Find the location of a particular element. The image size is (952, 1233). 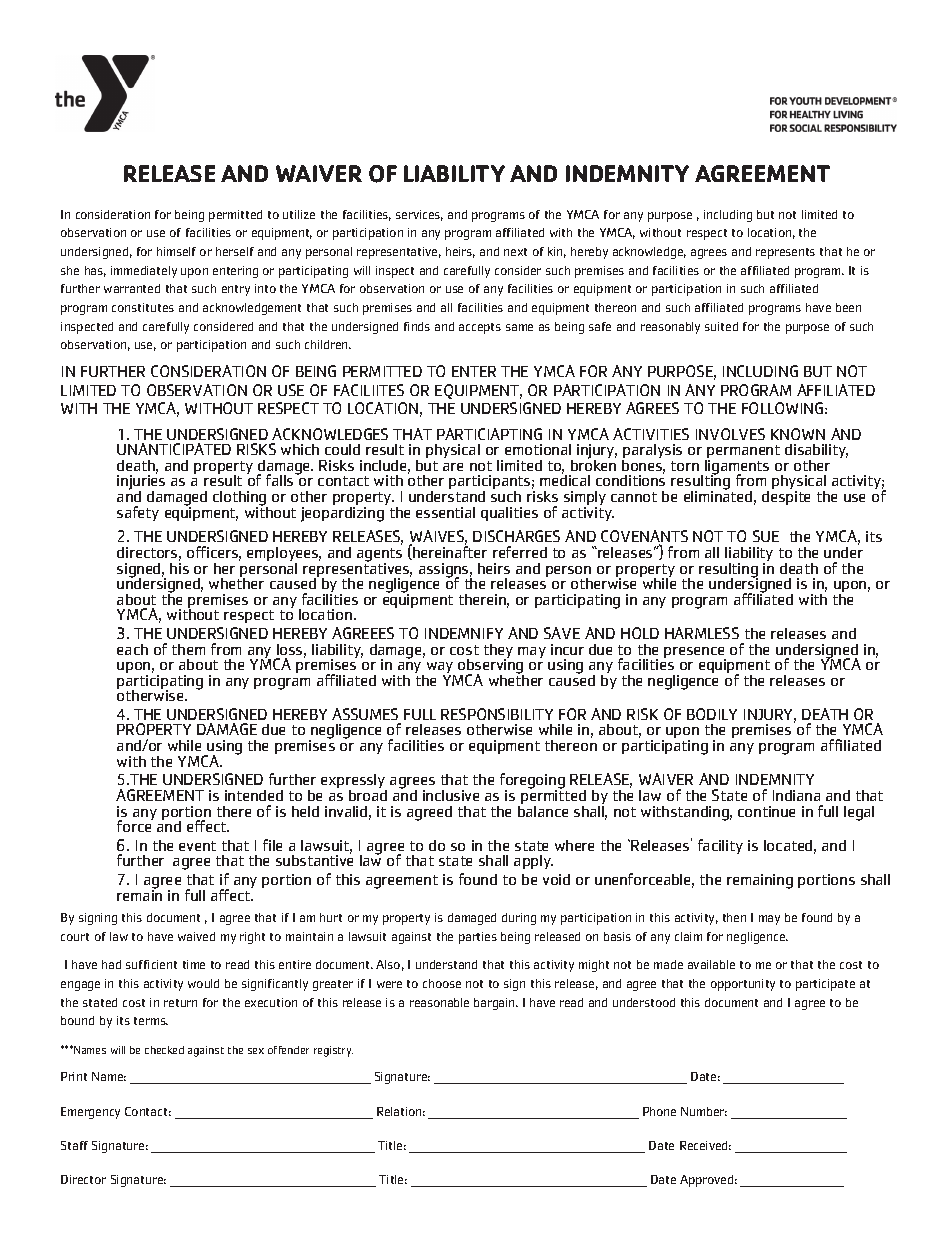

emotional is located at coordinates (538, 449).
